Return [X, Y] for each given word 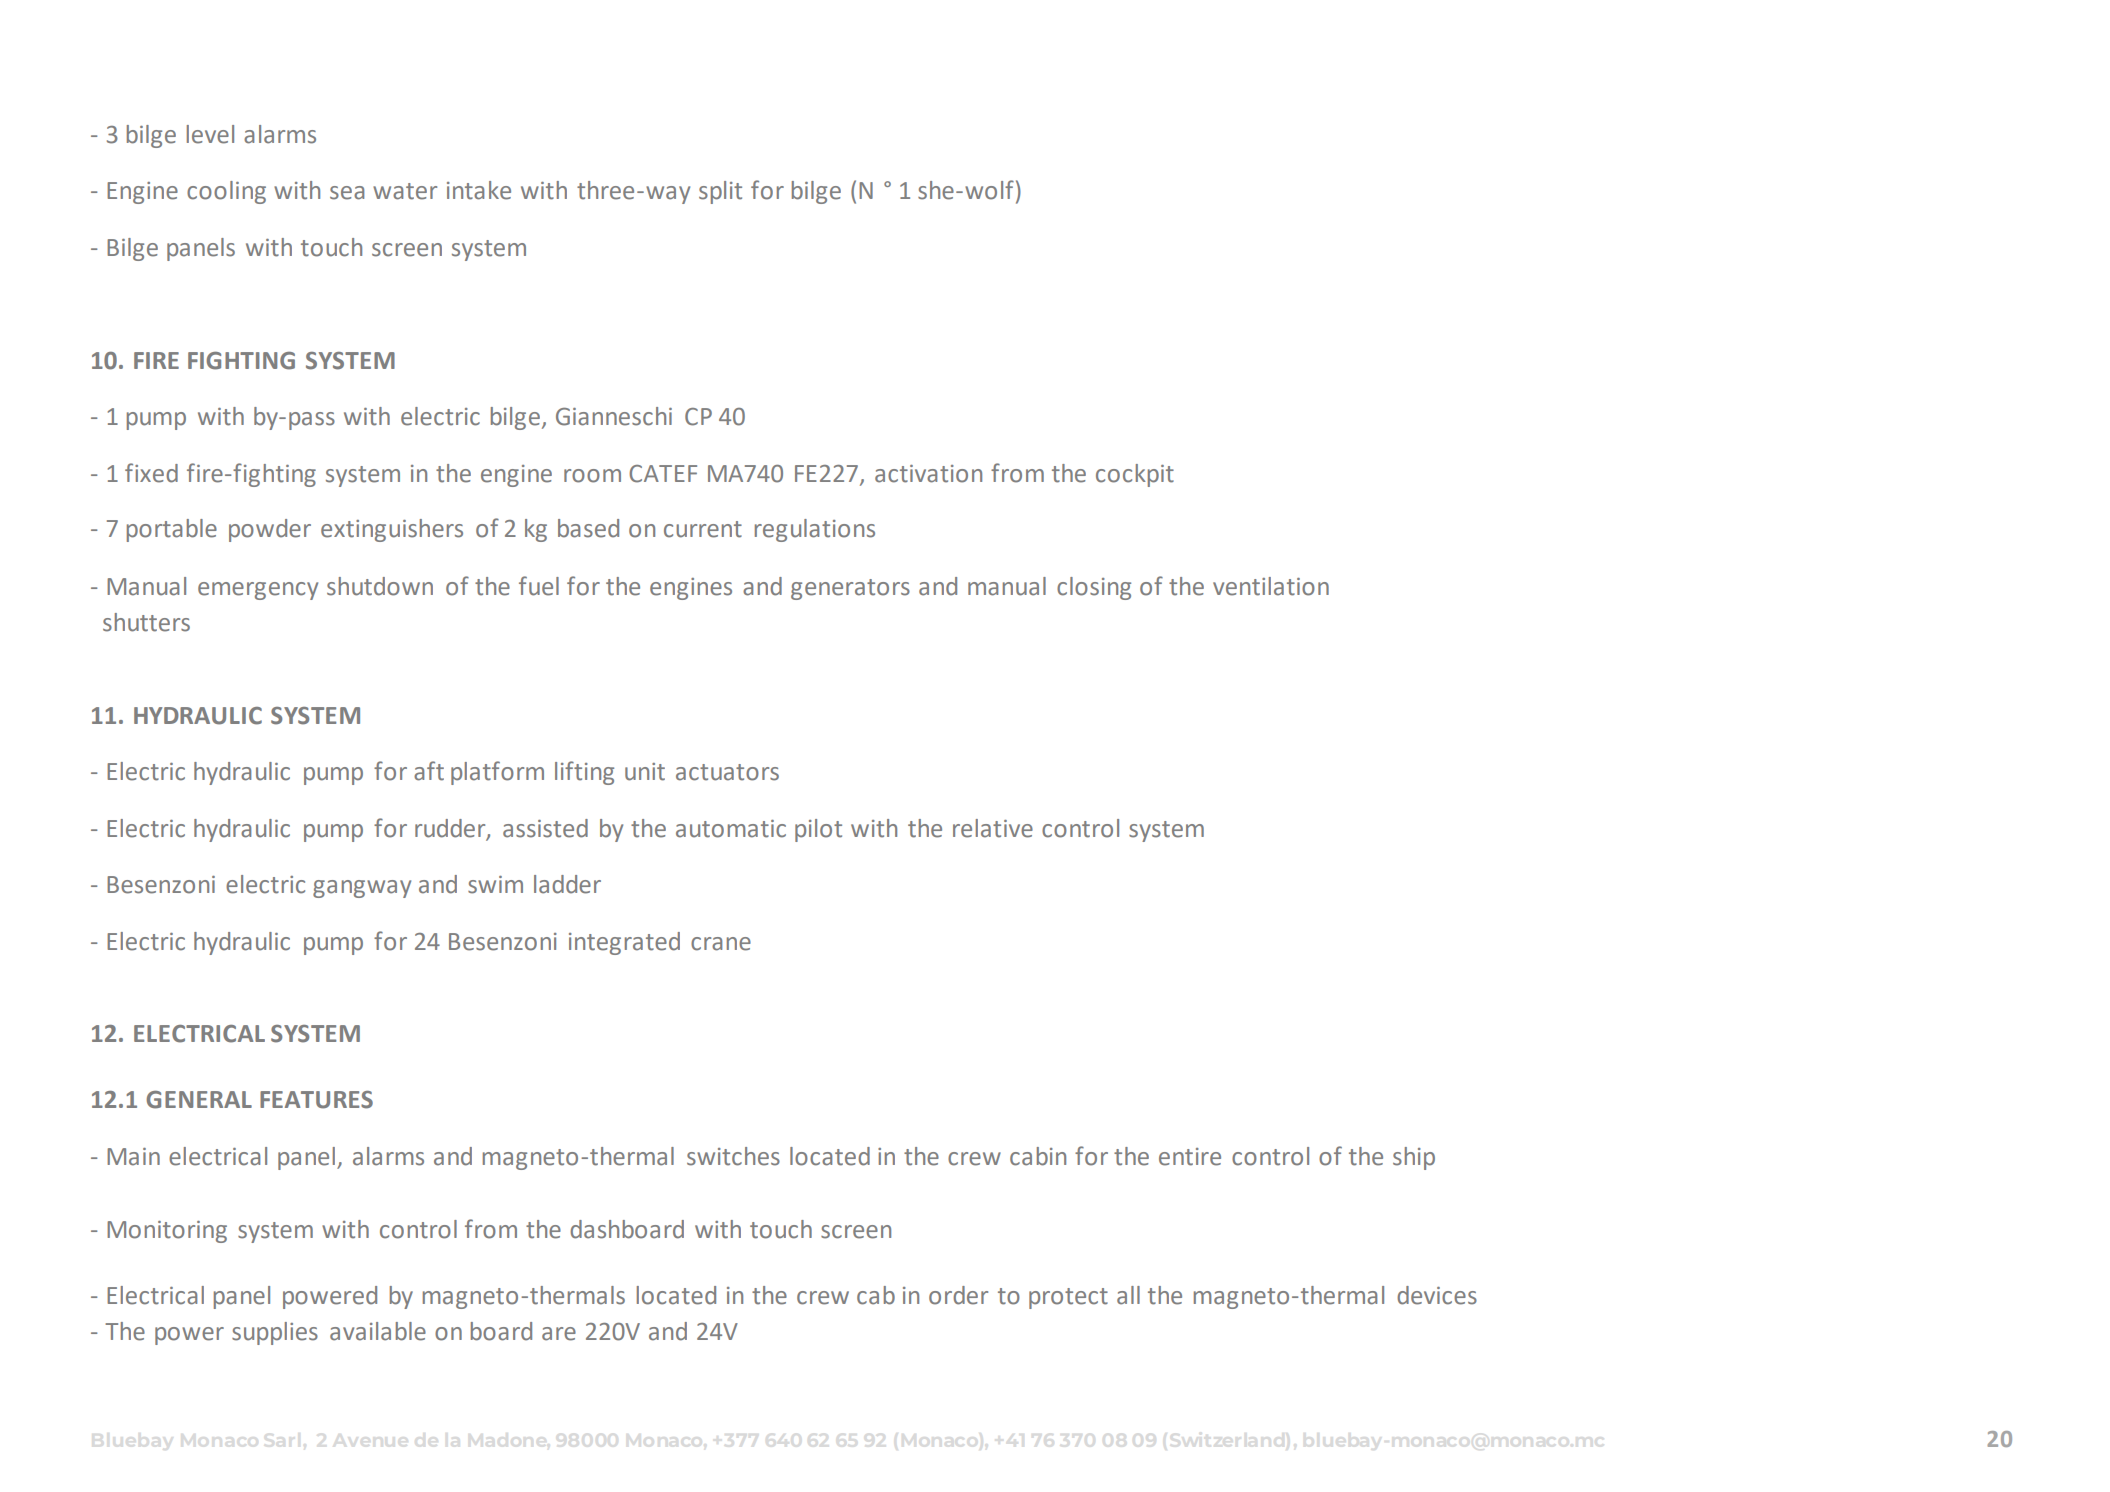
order [958, 1295]
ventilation [1271, 586]
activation [928, 474]
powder [270, 530]
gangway [362, 889]
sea [347, 193]
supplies [275, 1333]
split [720, 192]
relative [993, 828]
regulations [815, 530]
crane [721, 944]
